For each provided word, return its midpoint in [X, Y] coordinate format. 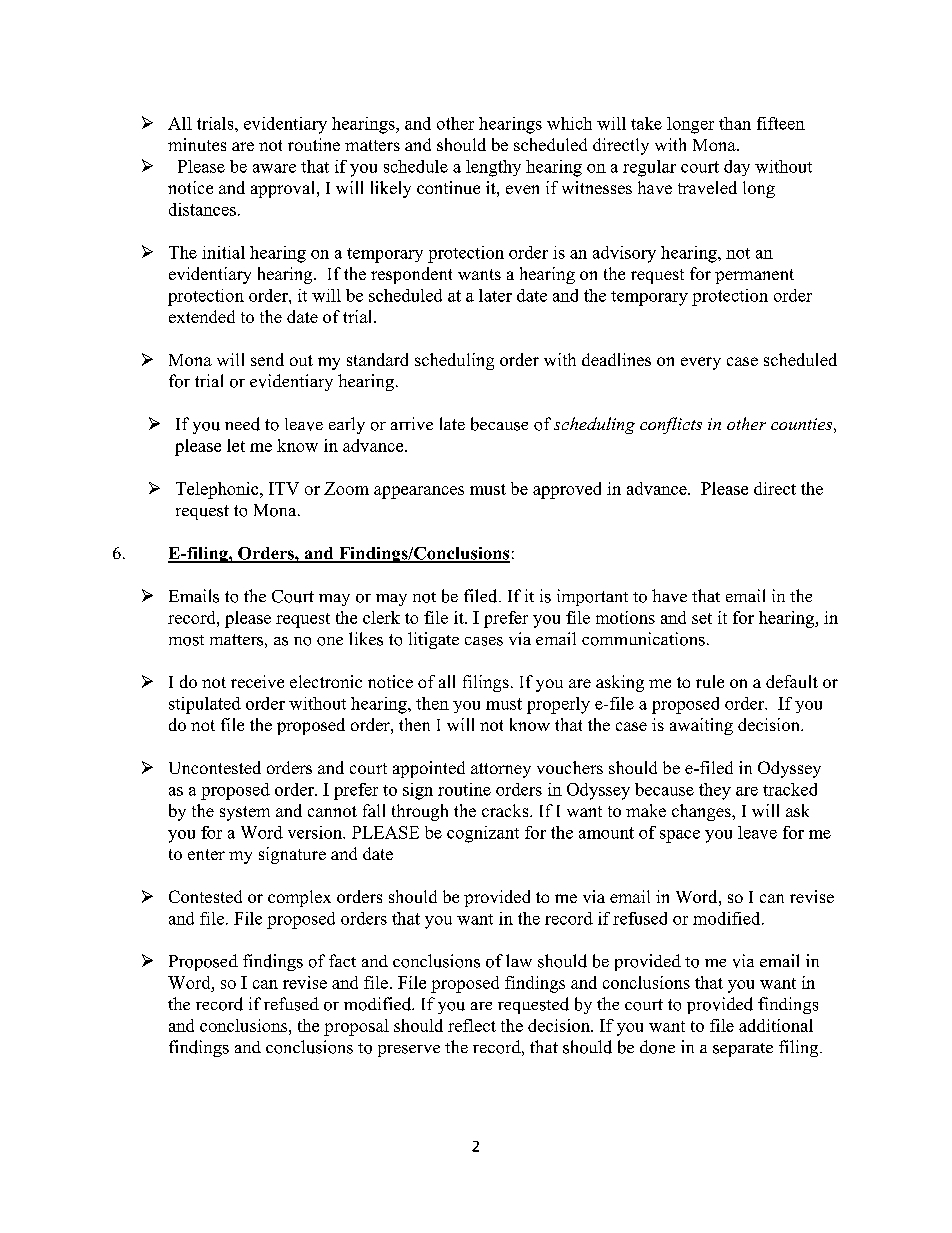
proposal [356, 1027]
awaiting [701, 726]
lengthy [493, 168]
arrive [412, 423]
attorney [501, 770]
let [236, 445]
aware [274, 168]
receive [257, 681]
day [737, 168]
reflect [472, 1025]
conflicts [671, 425]
